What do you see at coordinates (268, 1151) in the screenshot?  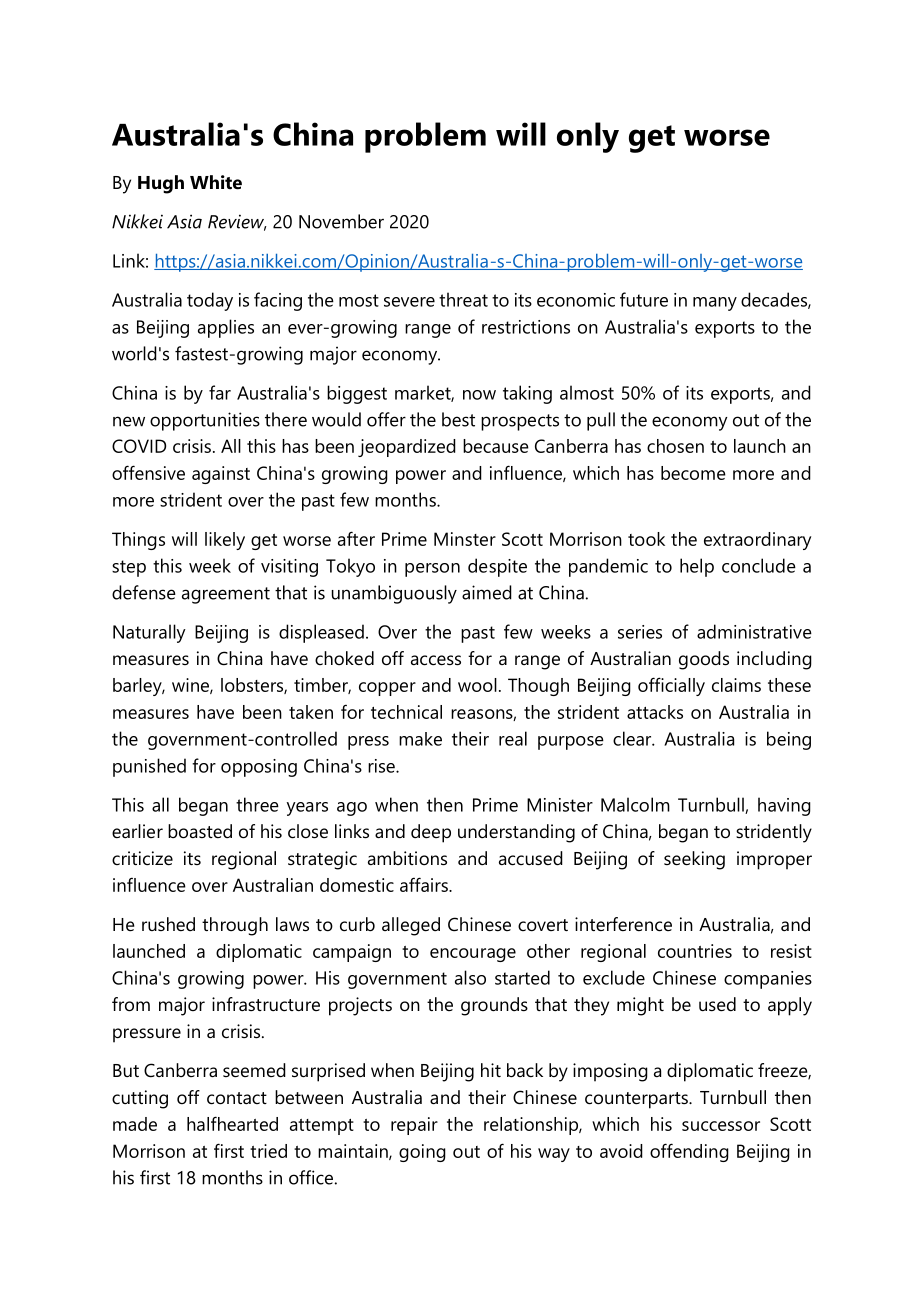 I see `tried` at bounding box center [268, 1151].
